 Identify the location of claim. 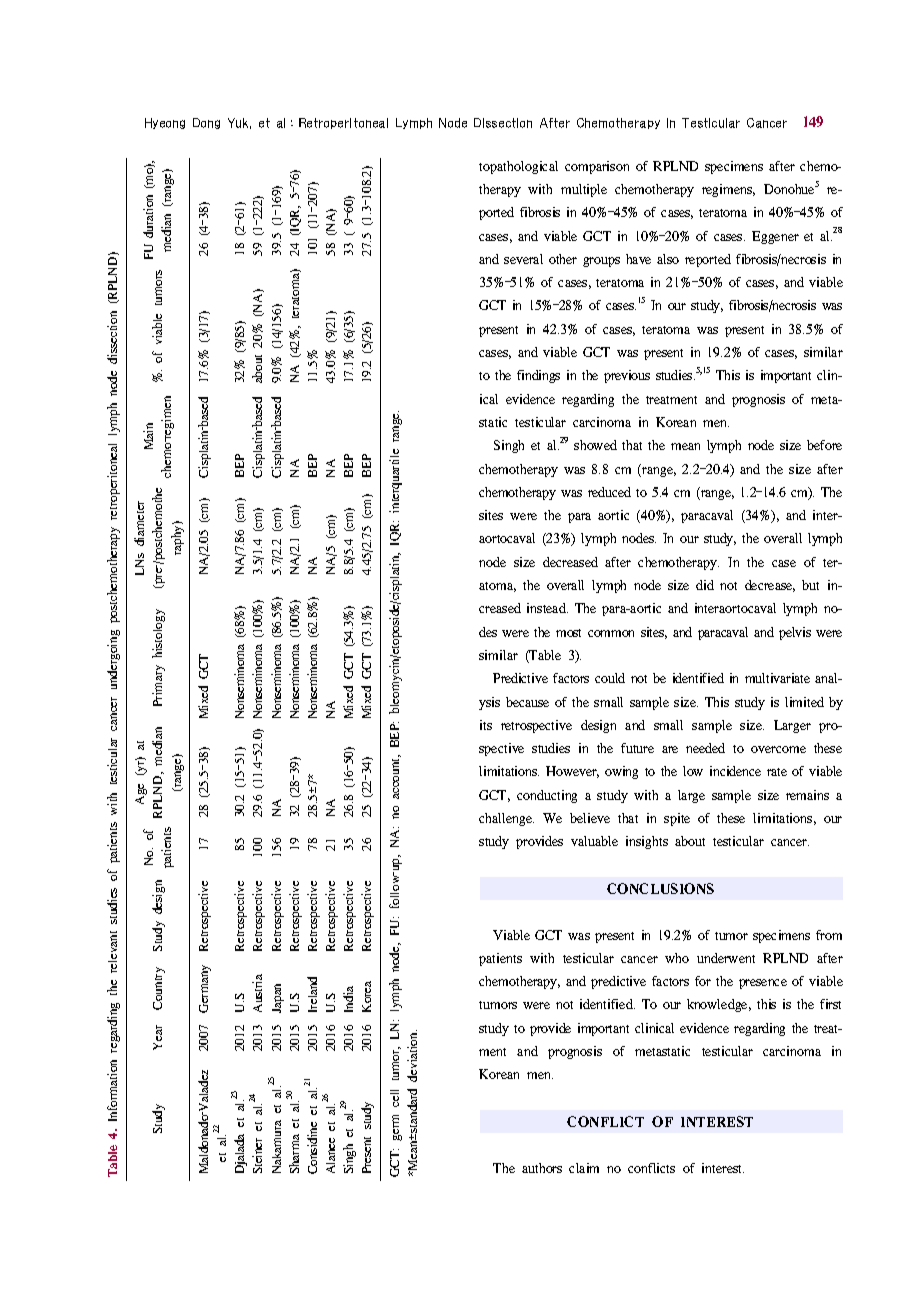
(584, 1168).
